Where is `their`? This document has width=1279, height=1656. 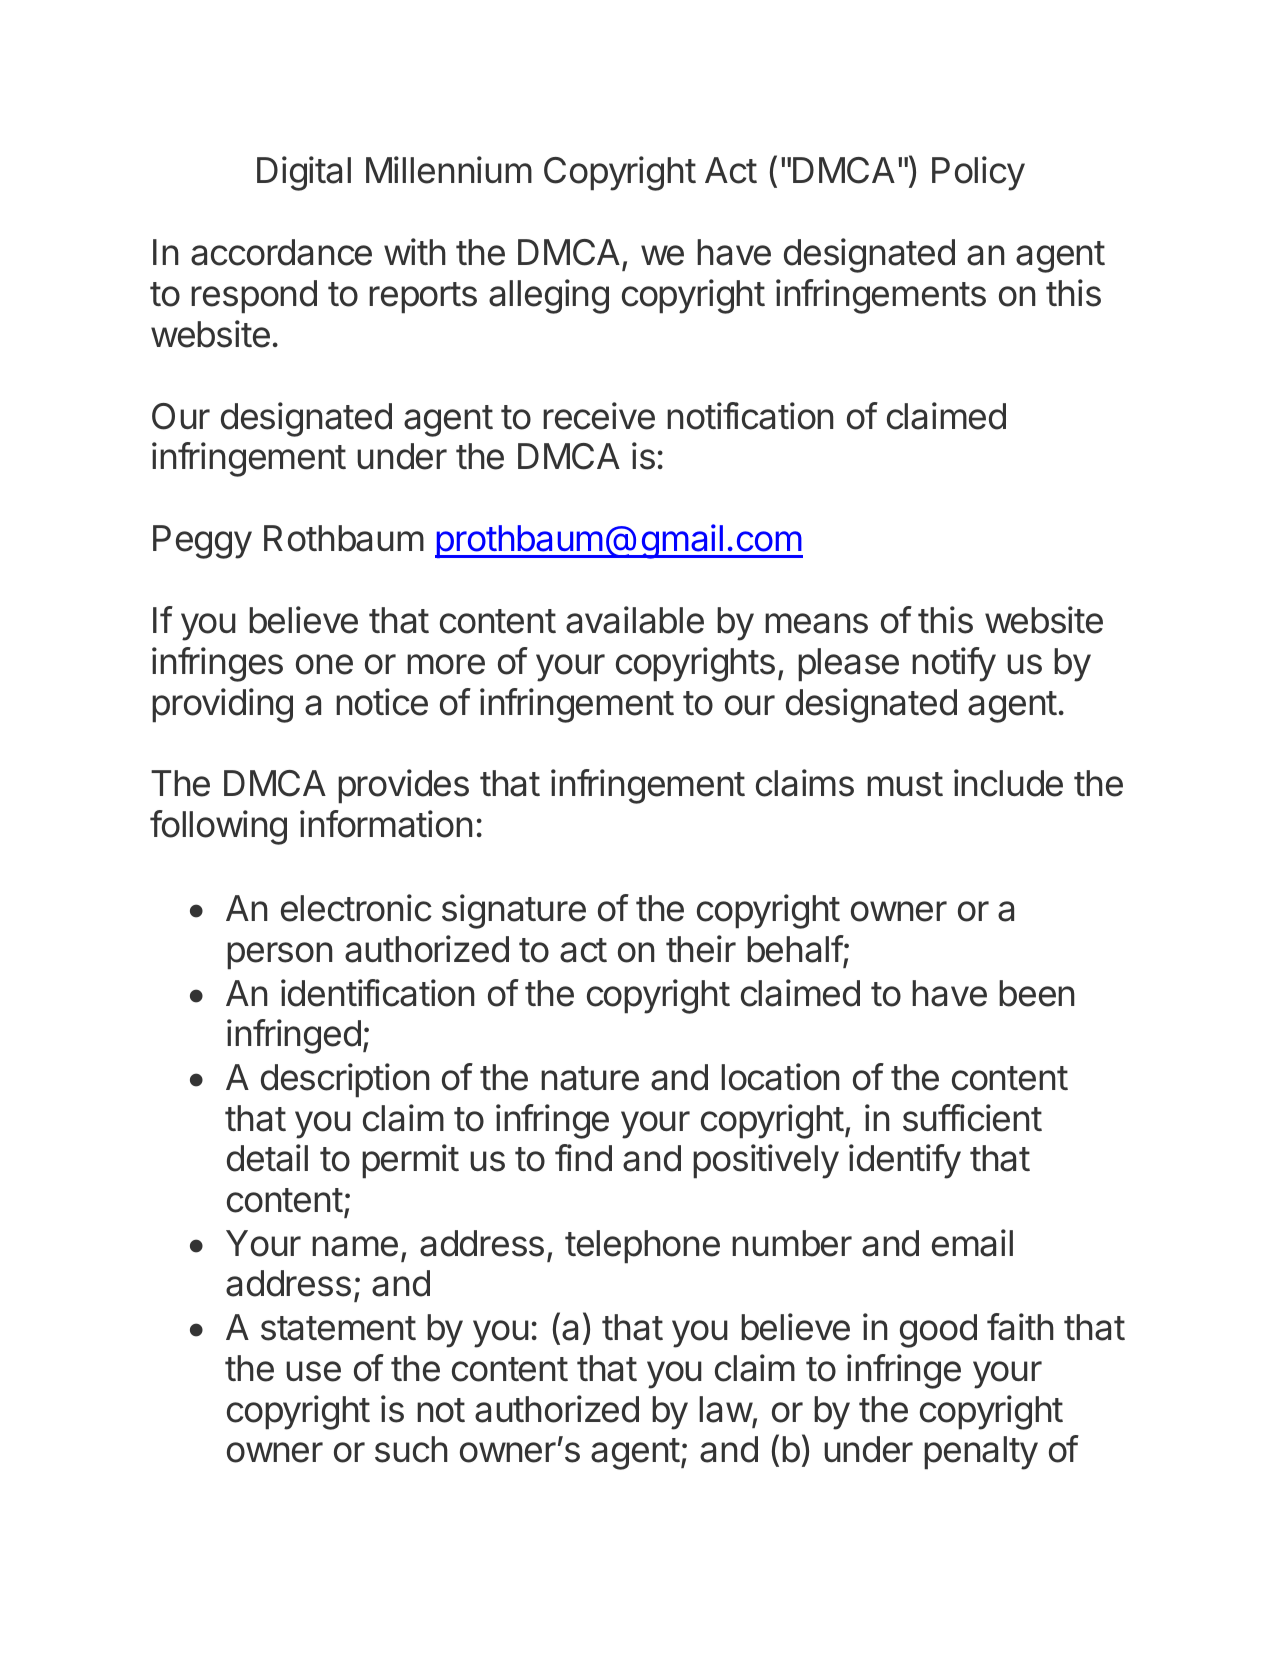 their is located at coordinates (701, 949).
